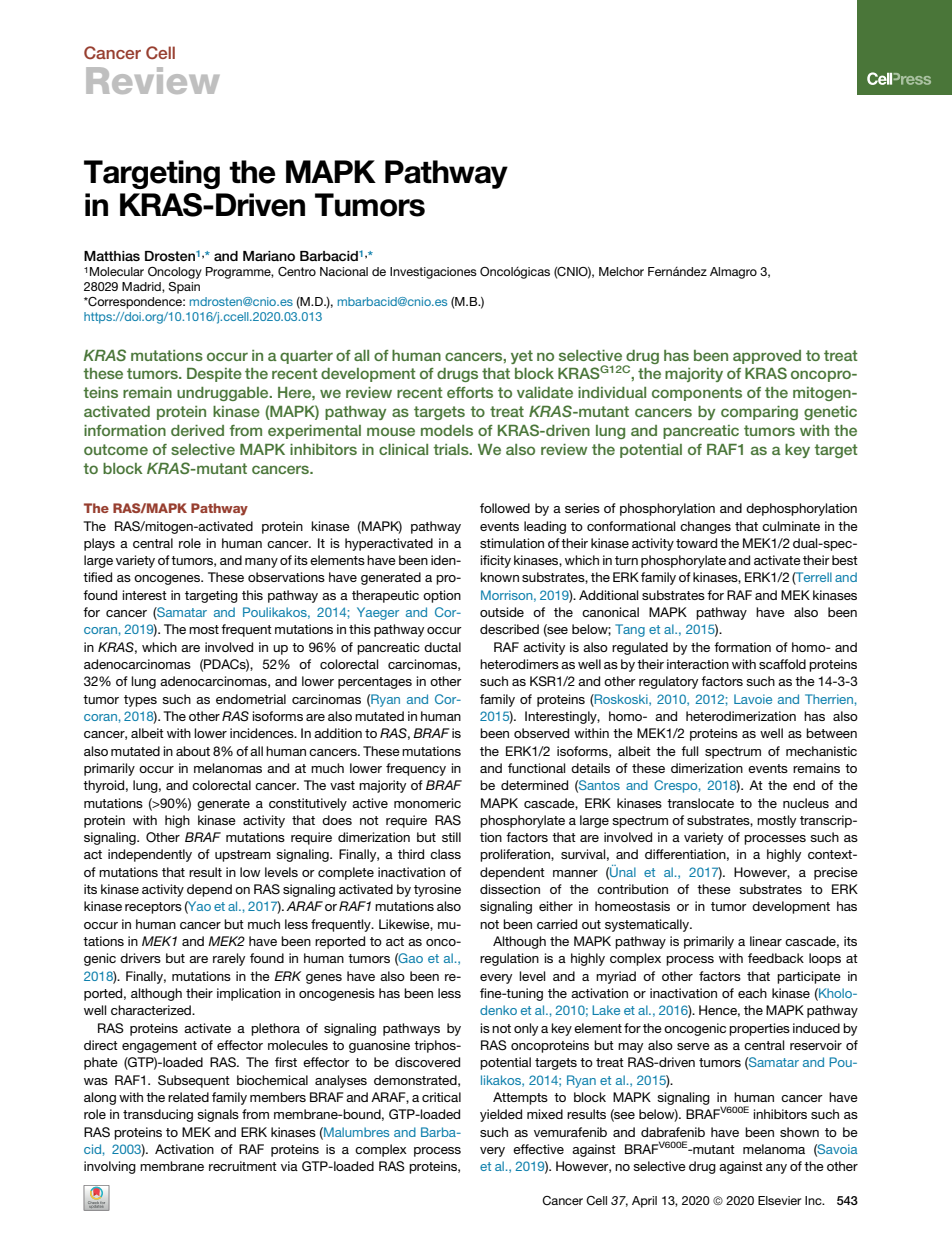 This screenshot has height=1237, width=952. I want to click on Spain, so click(184, 288).
